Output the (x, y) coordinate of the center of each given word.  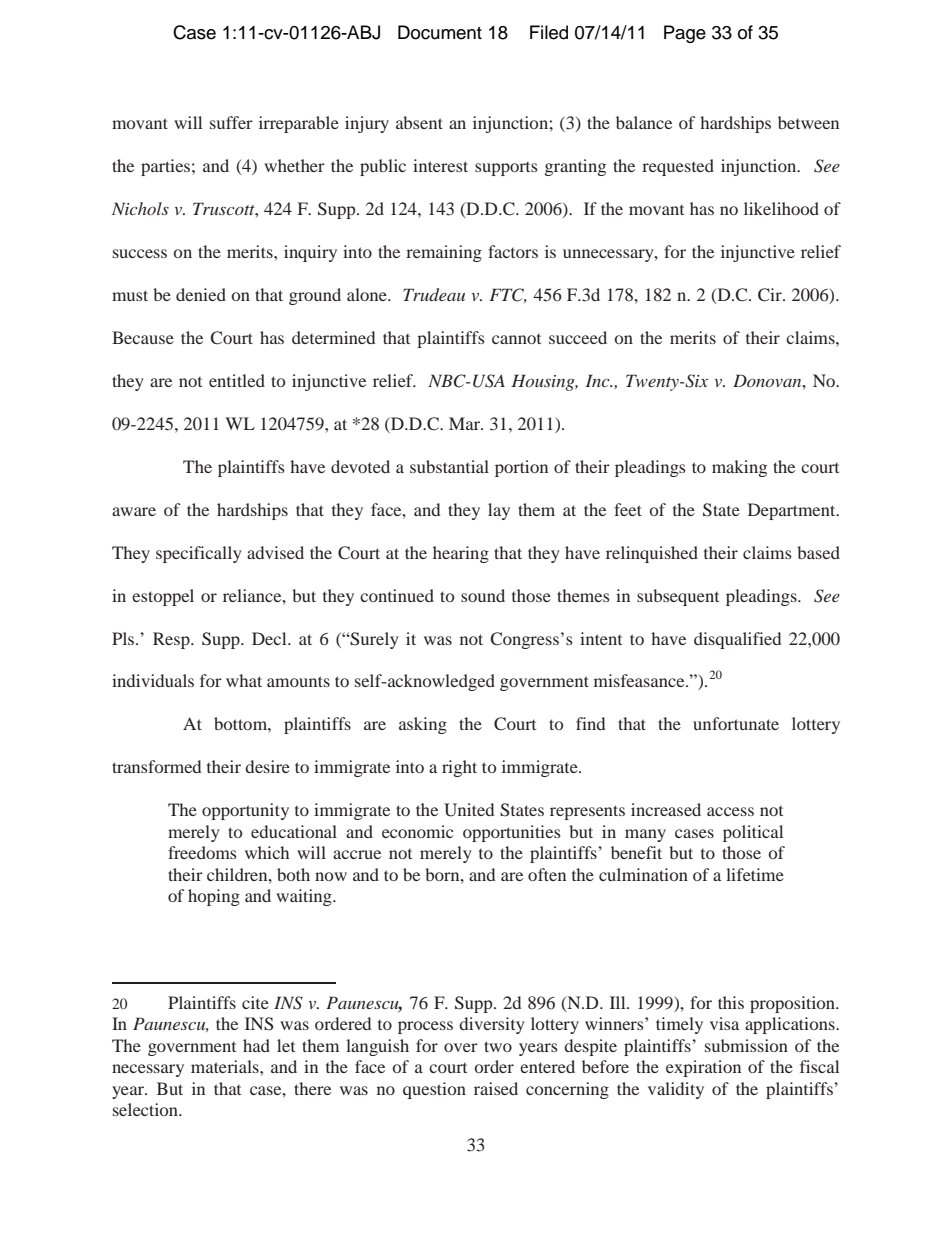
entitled (237, 380)
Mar (465, 423)
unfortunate (736, 723)
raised (496, 1088)
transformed (156, 766)
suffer (231, 122)
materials (226, 1066)
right (459, 768)
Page (685, 34)
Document (440, 32)
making (739, 468)
